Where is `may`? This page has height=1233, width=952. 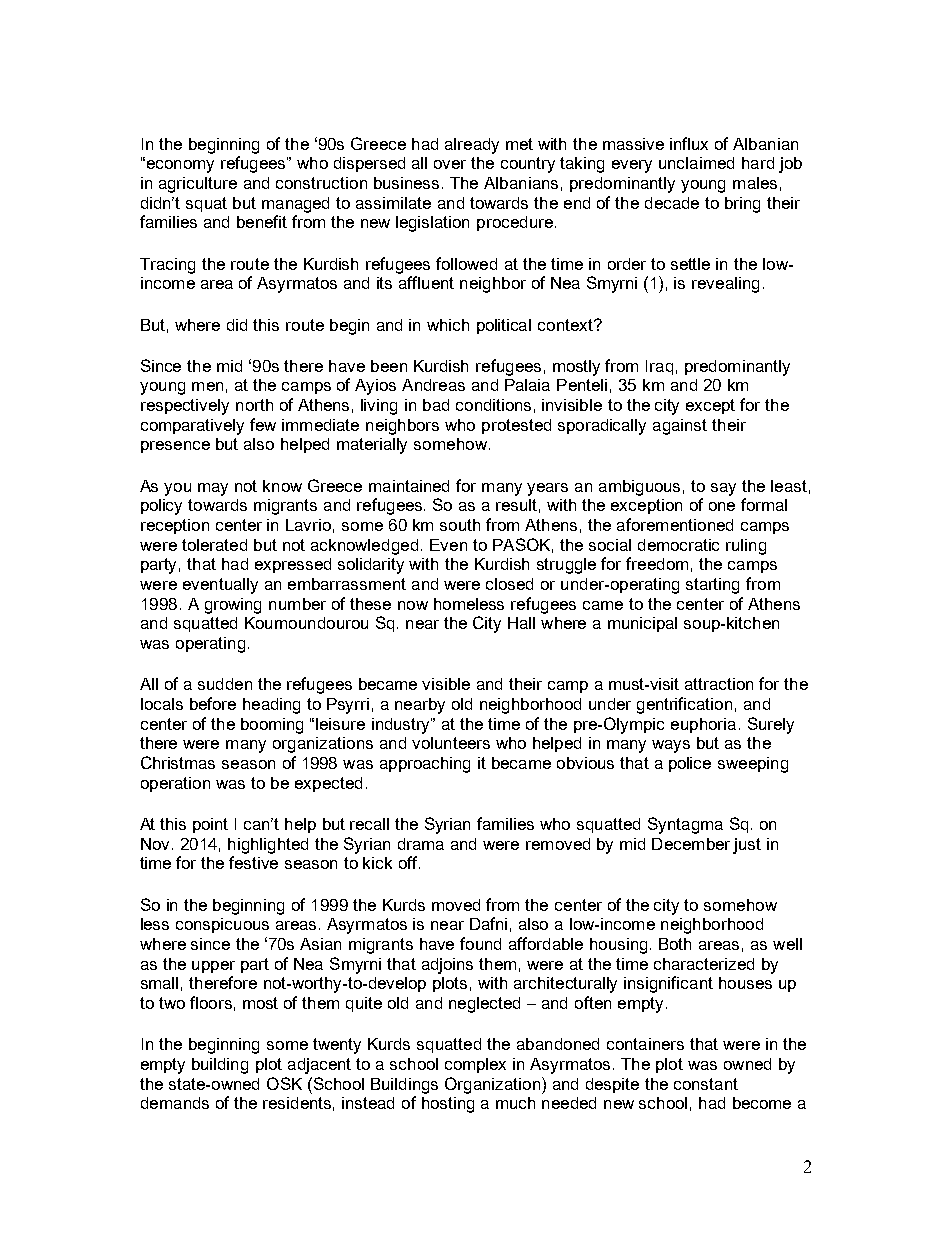
may is located at coordinates (213, 489).
